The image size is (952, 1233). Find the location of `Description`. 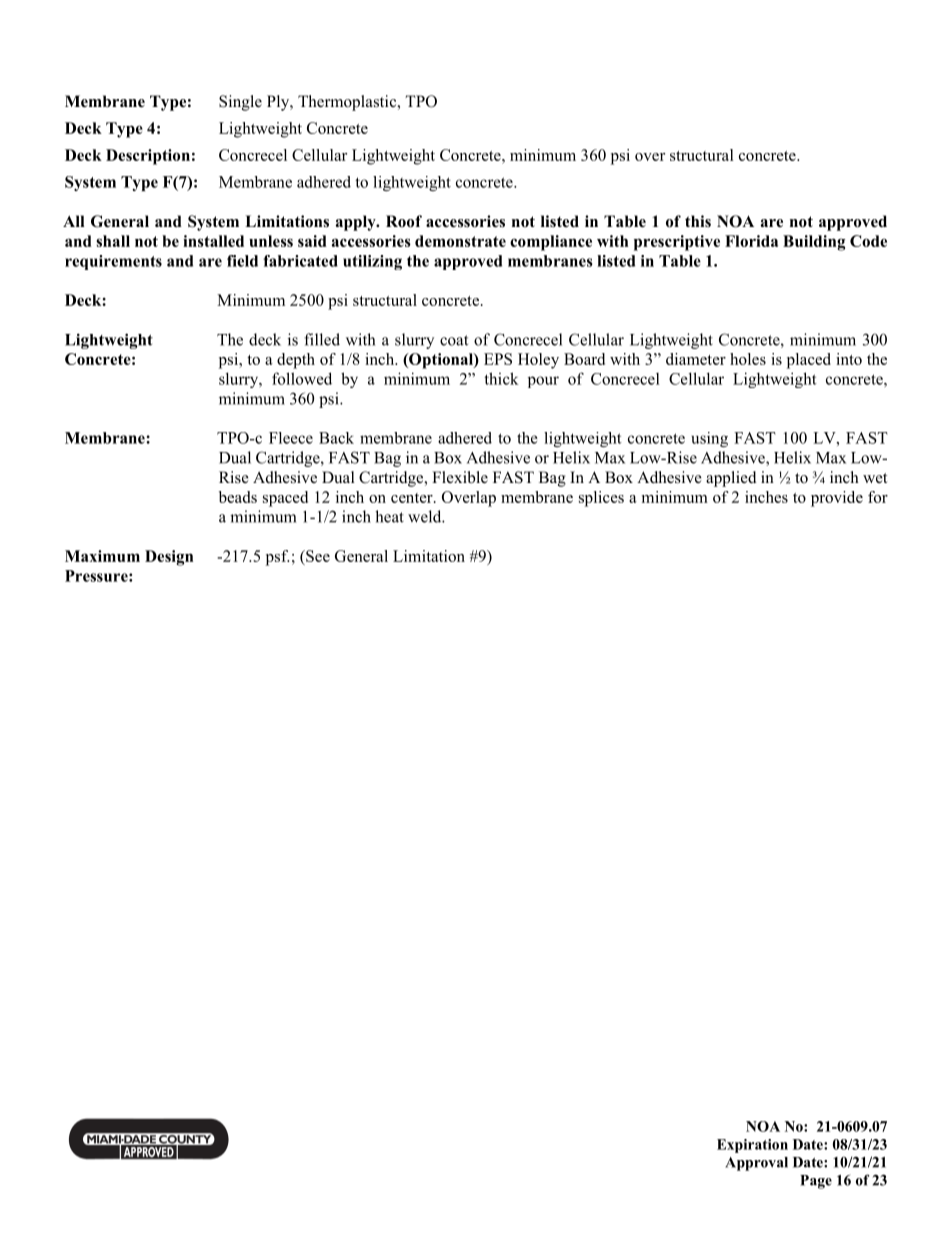

Description is located at coordinates (148, 157).
